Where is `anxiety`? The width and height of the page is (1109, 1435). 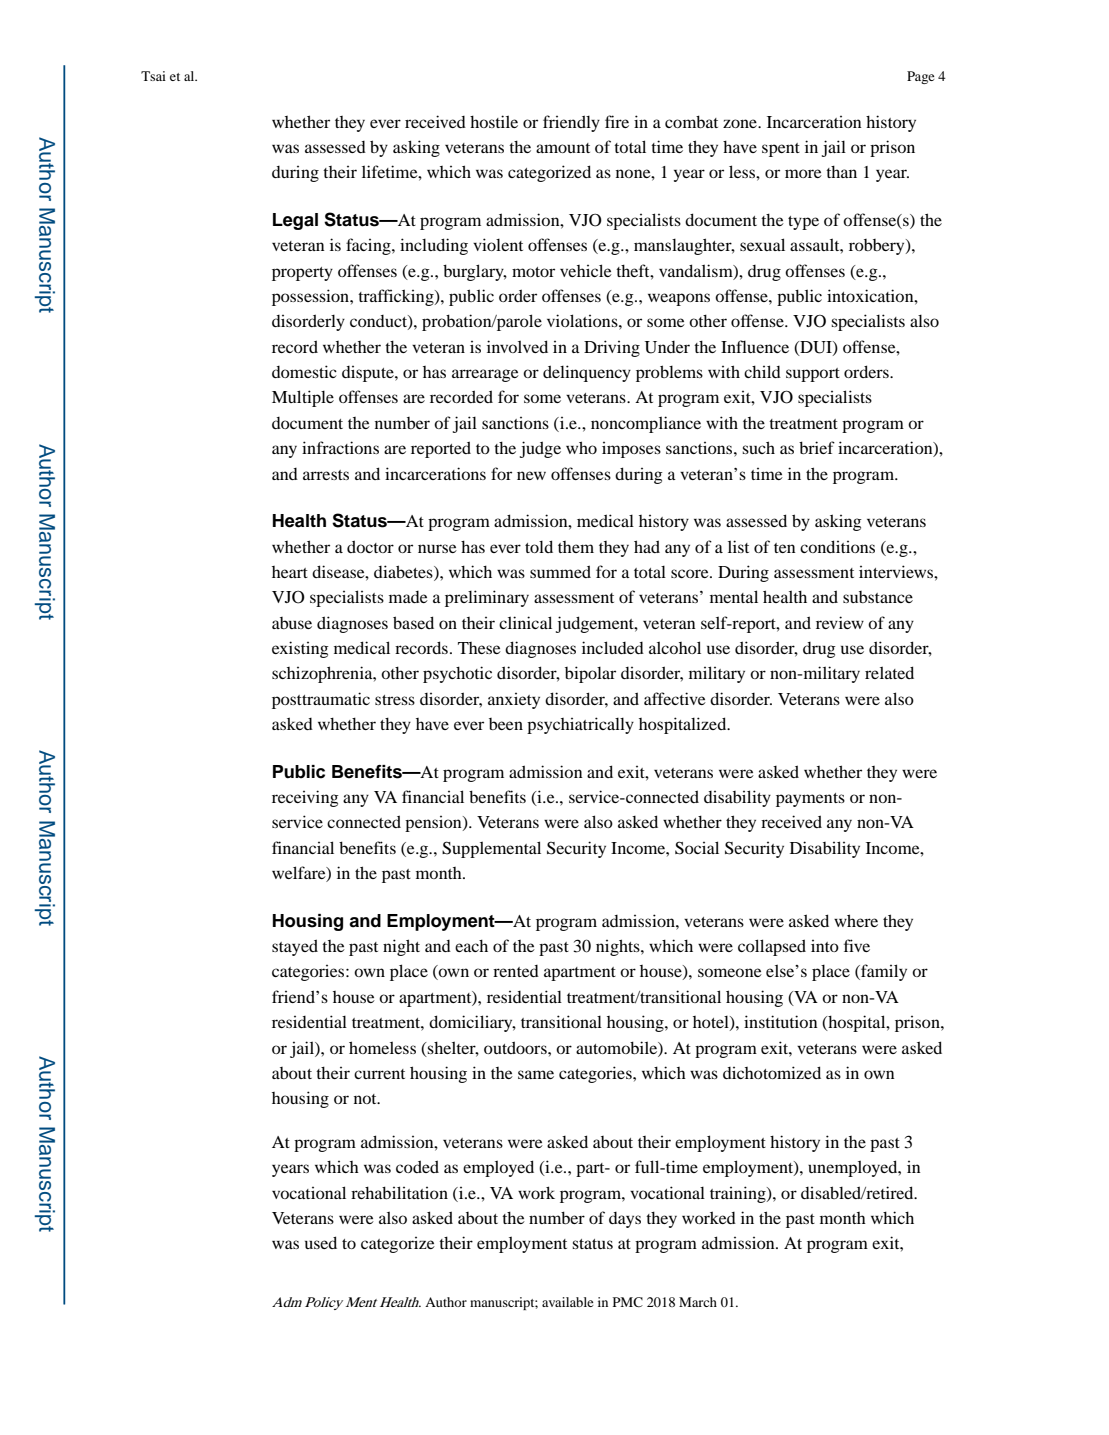 anxiety is located at coordinates (514, 701).
